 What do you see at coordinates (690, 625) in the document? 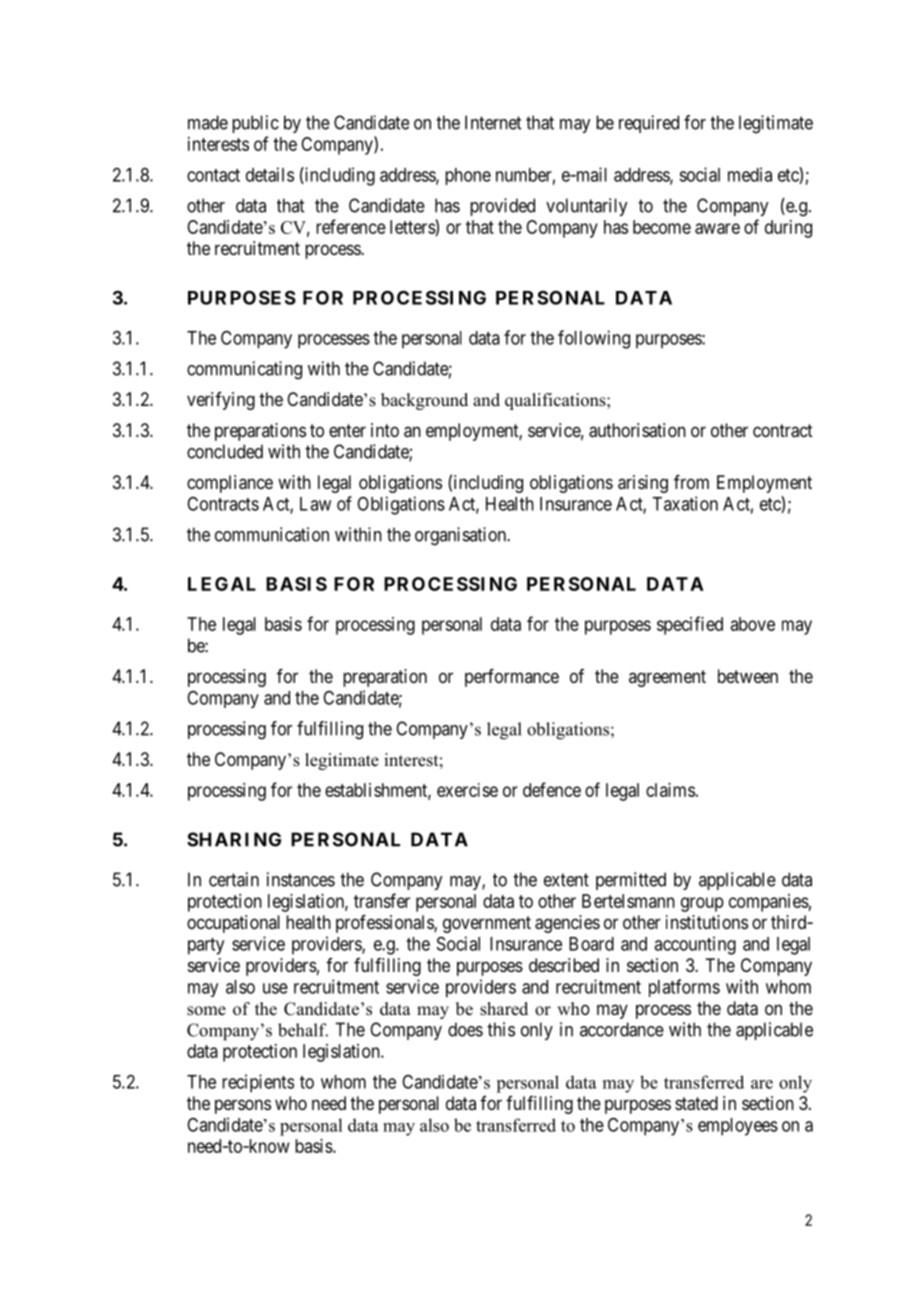
I see `specified` at bounding box center [690, 625].
